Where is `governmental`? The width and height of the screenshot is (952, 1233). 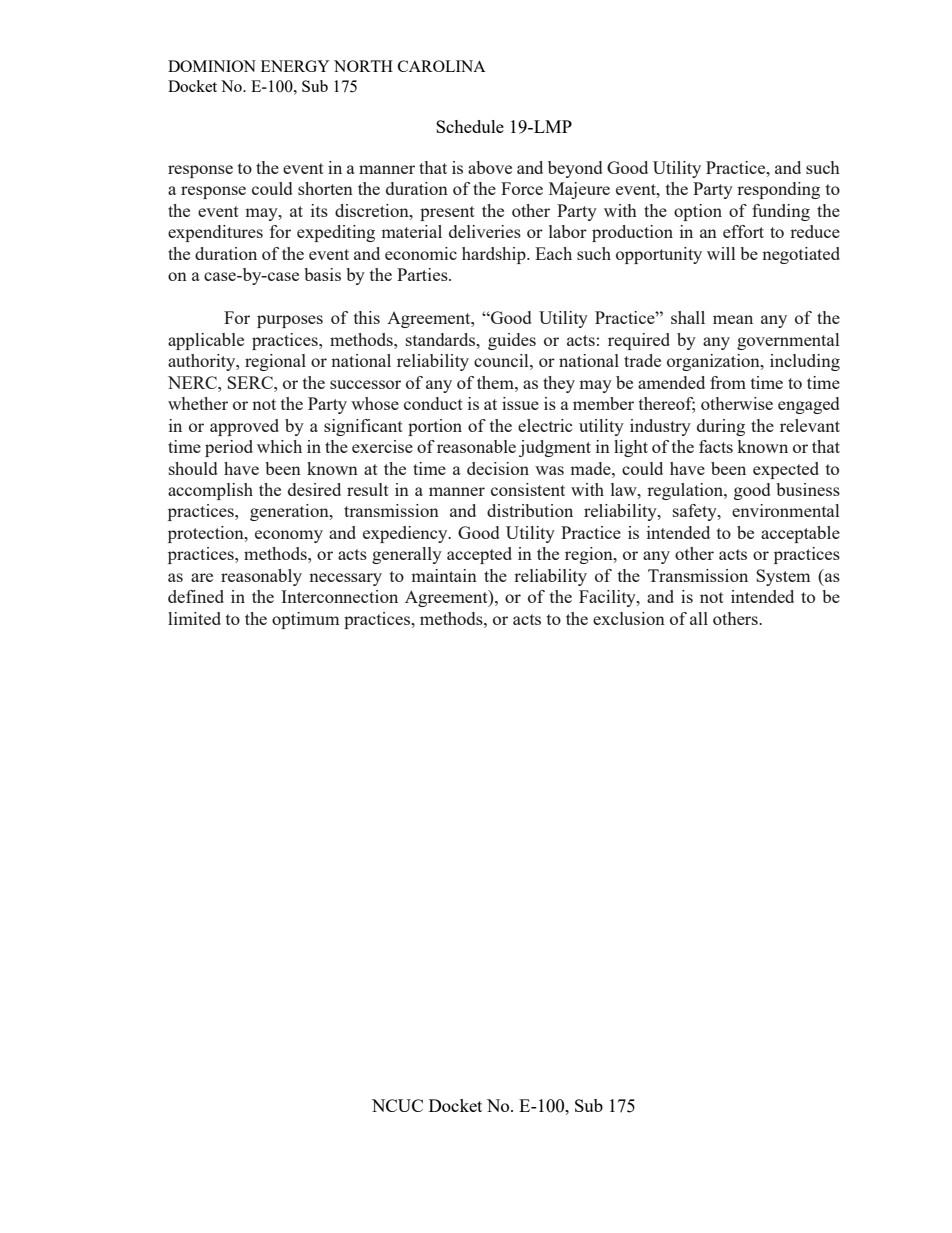
governmental is located at coordinates (788, 341).
